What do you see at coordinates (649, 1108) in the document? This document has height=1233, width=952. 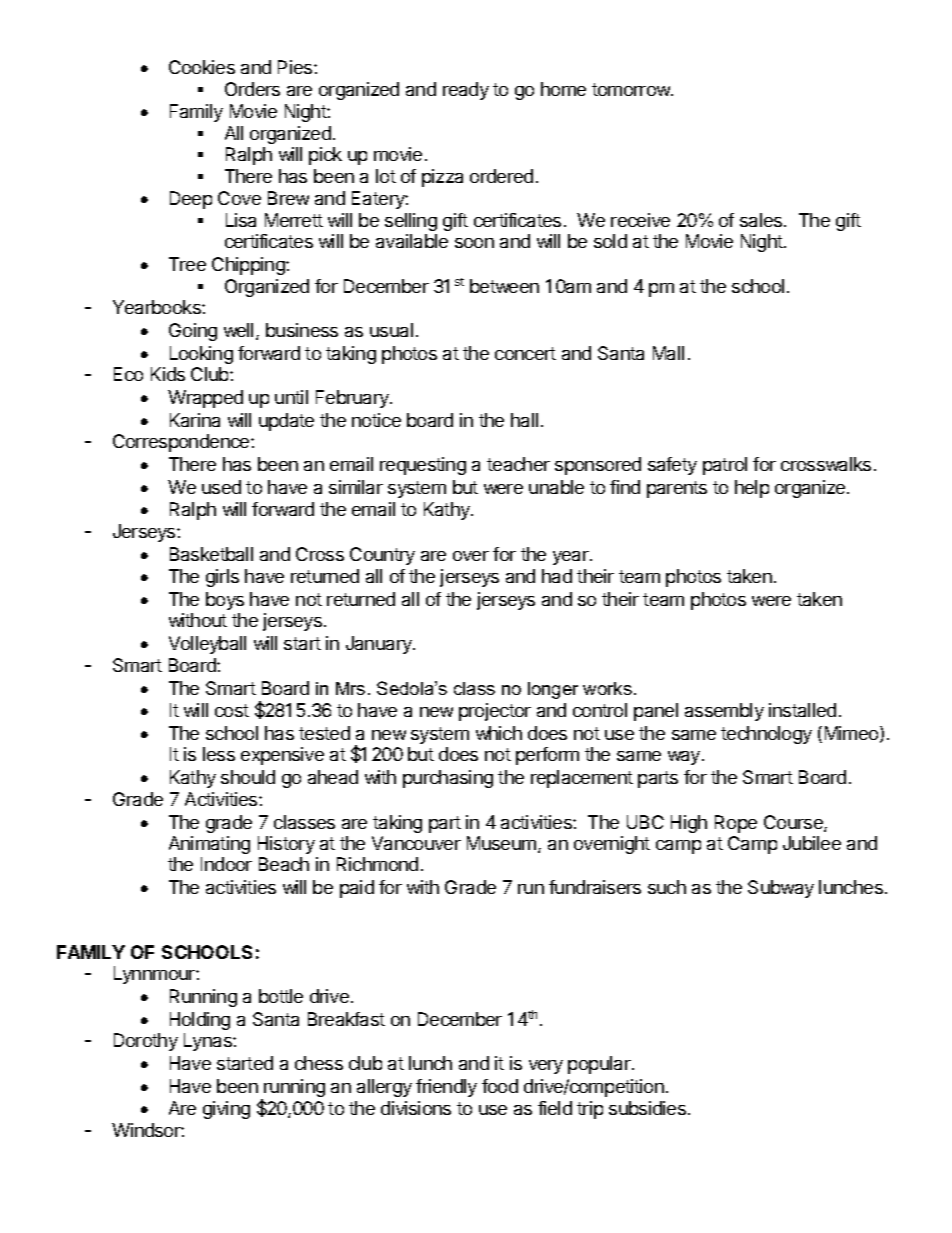 I see `subsidies` at bounding box center [649, 1108].
